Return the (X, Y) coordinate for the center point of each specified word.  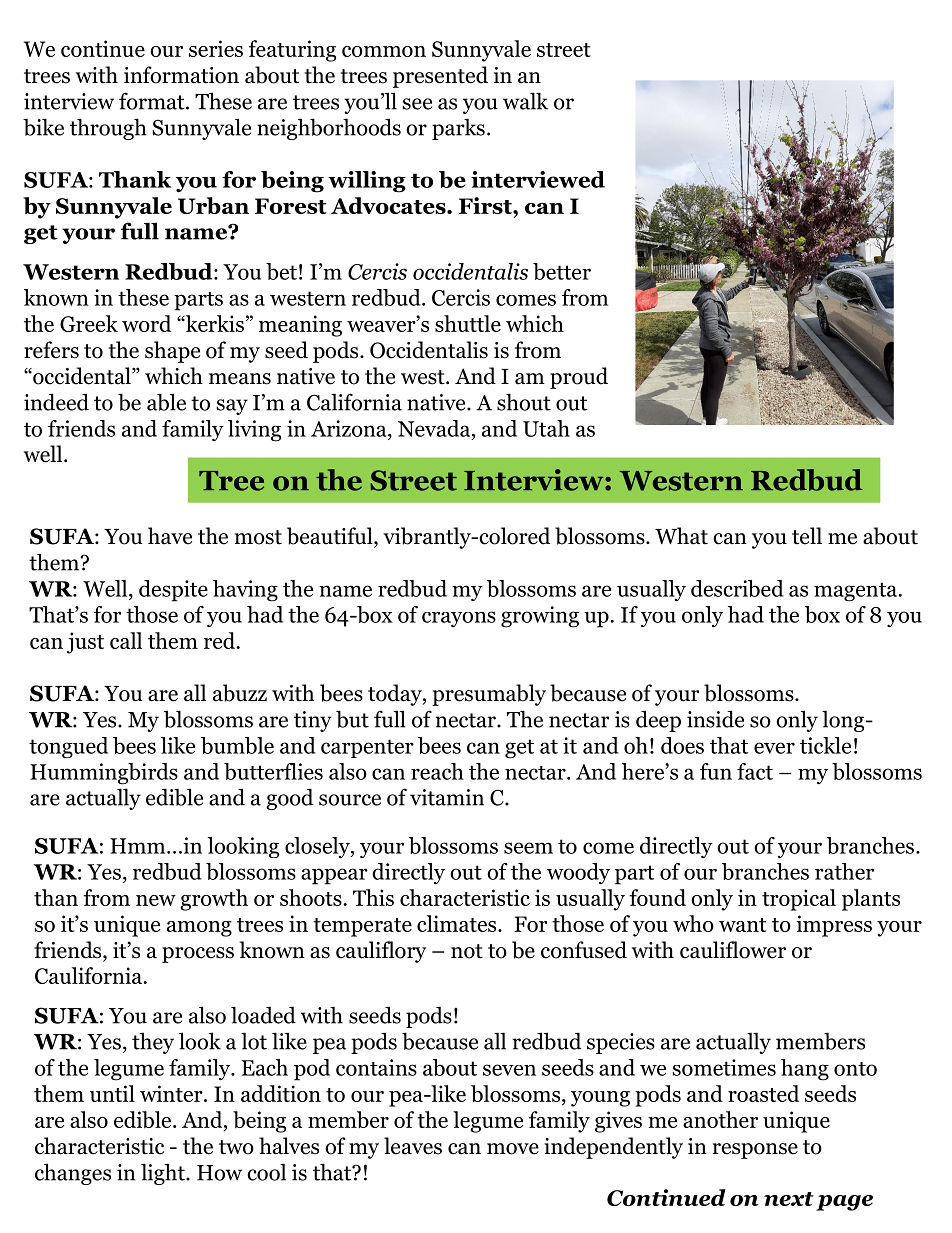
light (164, 1174)
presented (440, 77)
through (108, 129)
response (755, 1151)
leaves (413, 1146)
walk (525, 101)
